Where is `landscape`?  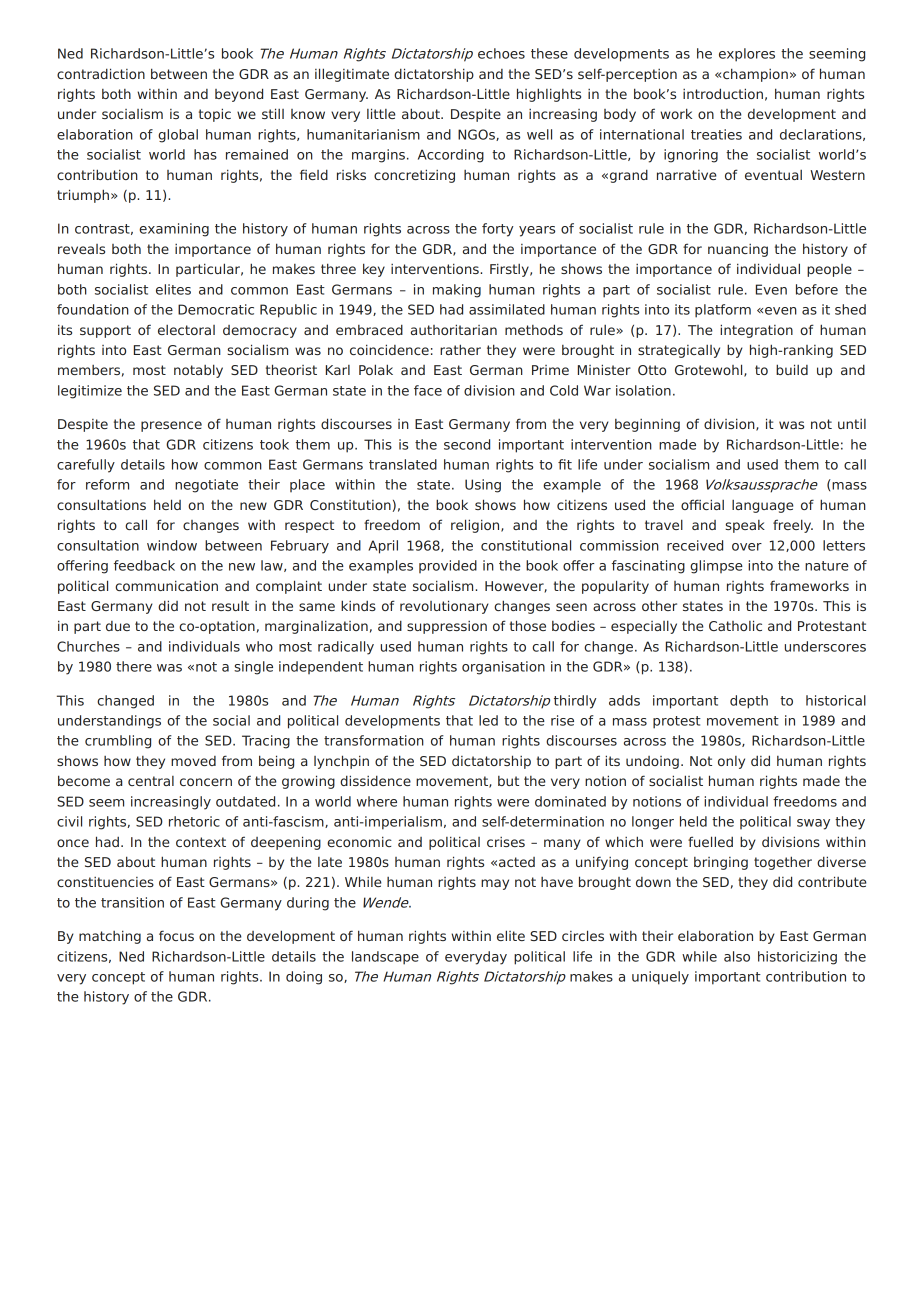
landscape is located at coordinates (385, 958).
